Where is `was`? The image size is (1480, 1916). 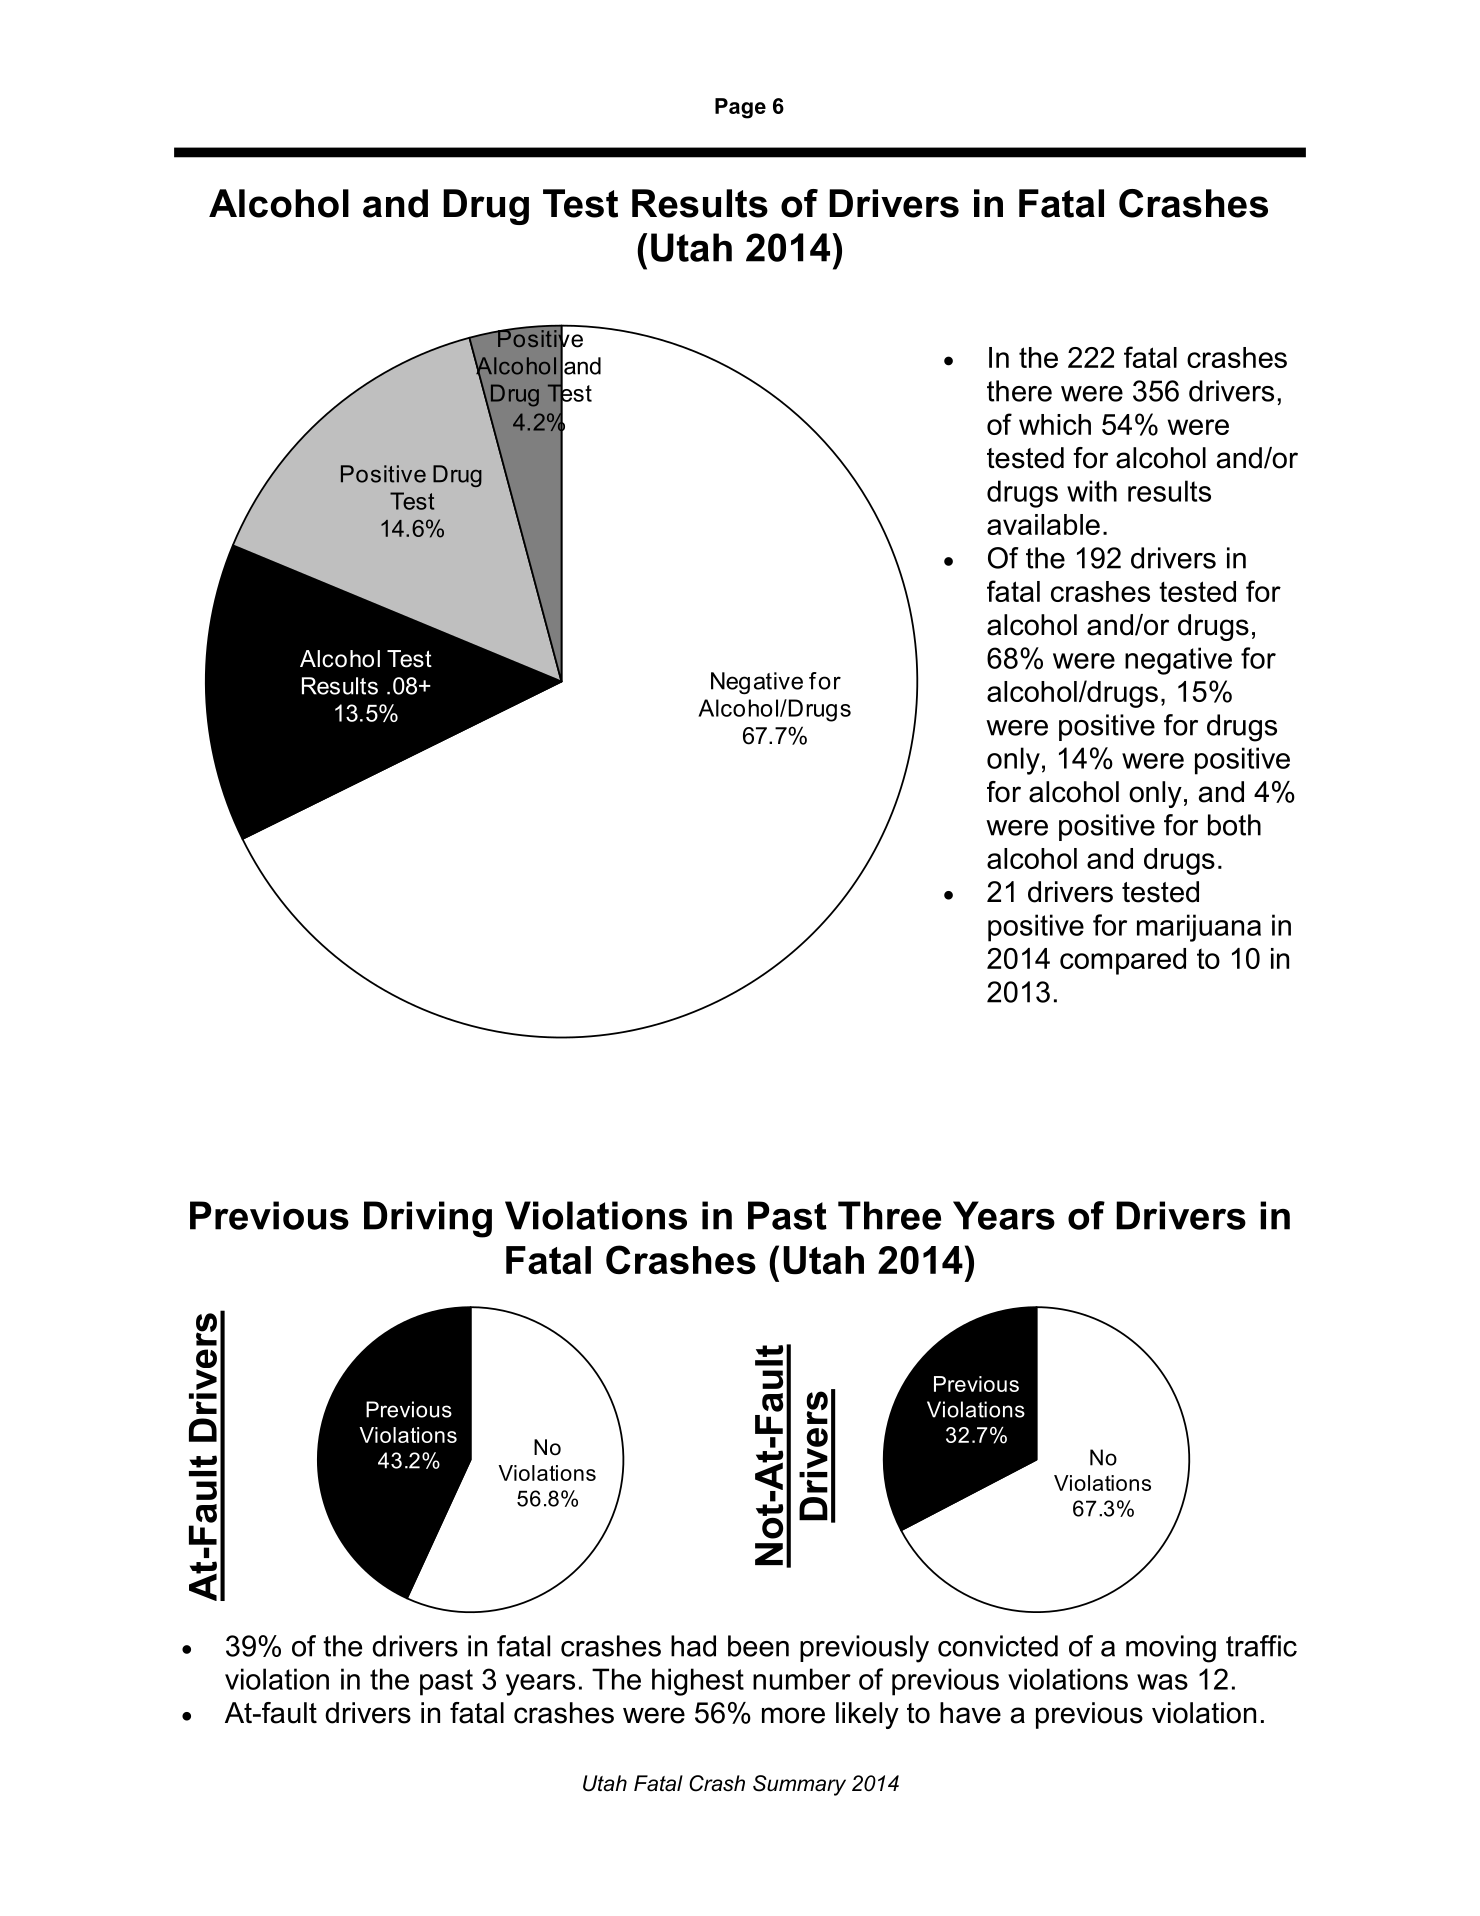
was is located at coordinates (1162, 1682).
